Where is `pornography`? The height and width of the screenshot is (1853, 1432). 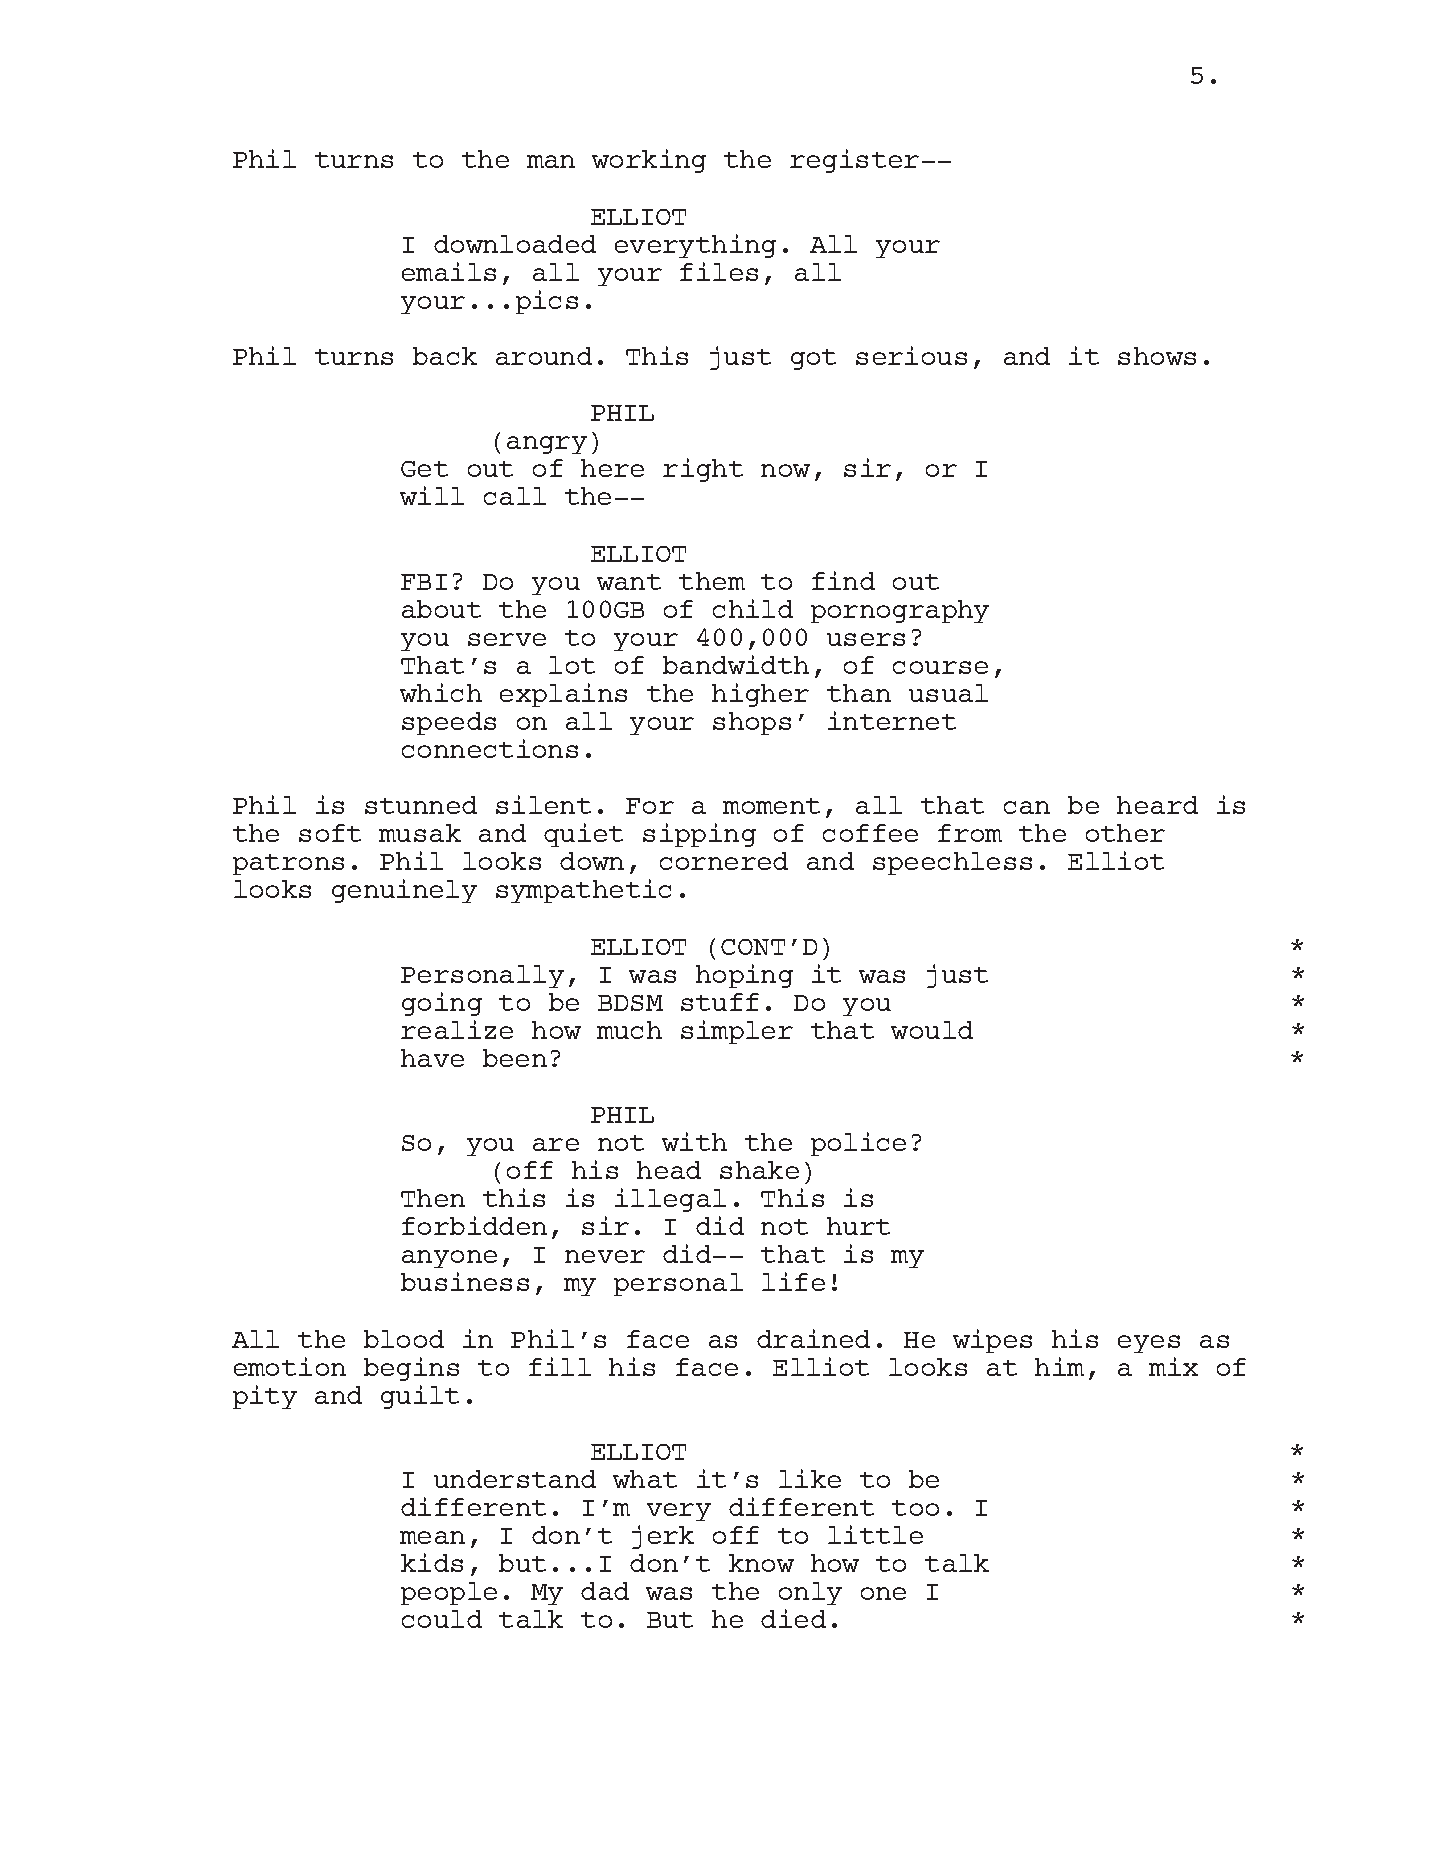
pornography is located at coordinates (900, 611).
